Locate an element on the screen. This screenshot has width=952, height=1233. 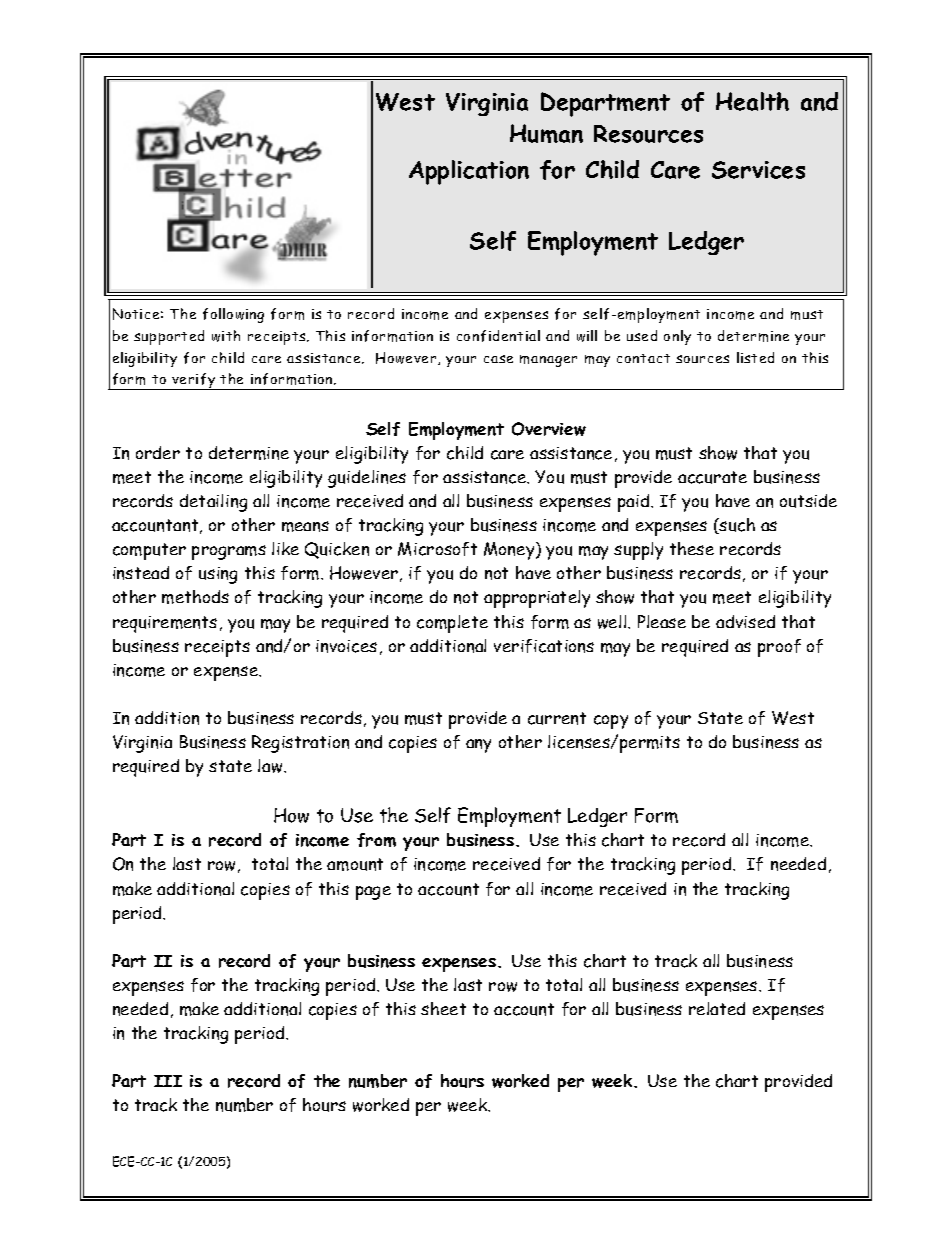
order is located at coordinates (158, 452).
